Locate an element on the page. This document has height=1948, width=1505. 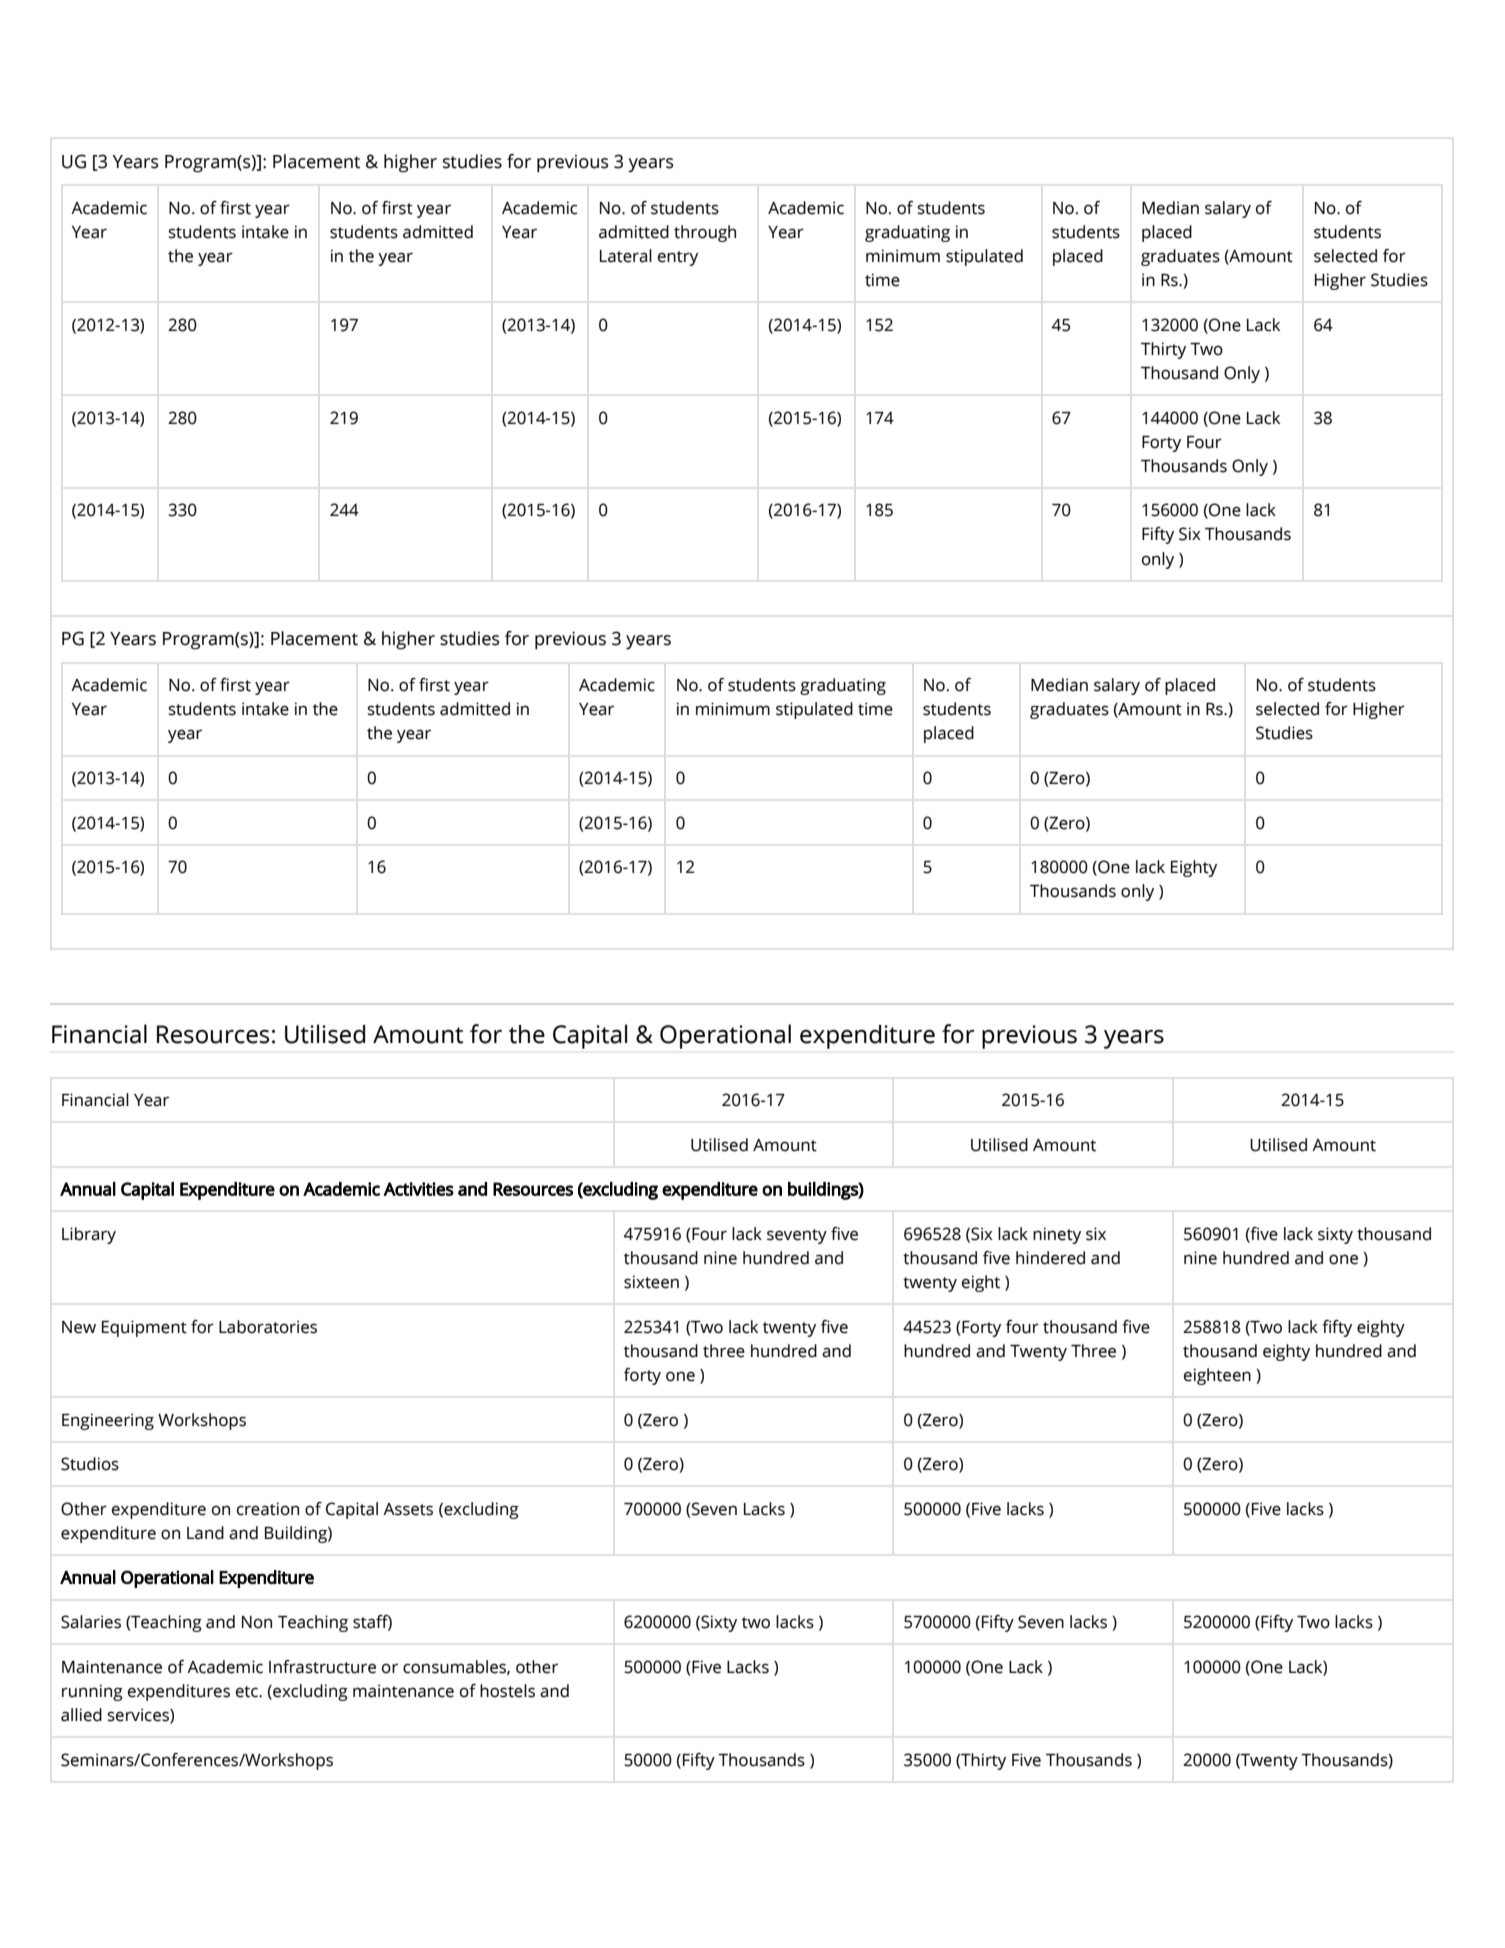
Lateral is located at coordinates (626, 256).
